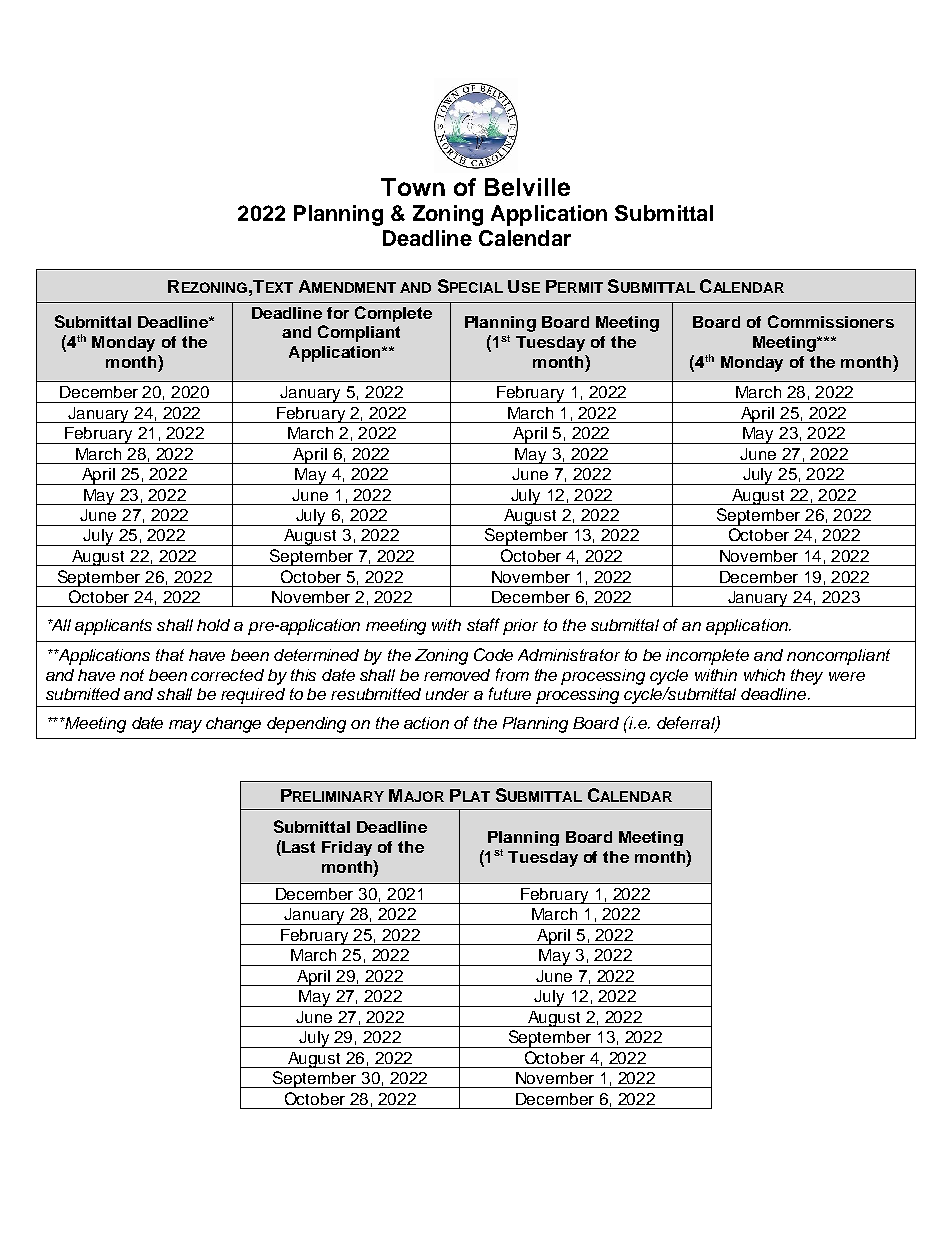 The width and height of the screenshot is (952, 1233). Describe the element at coordinates (493, 654) in the screenshot. I see `Code` at that location.
